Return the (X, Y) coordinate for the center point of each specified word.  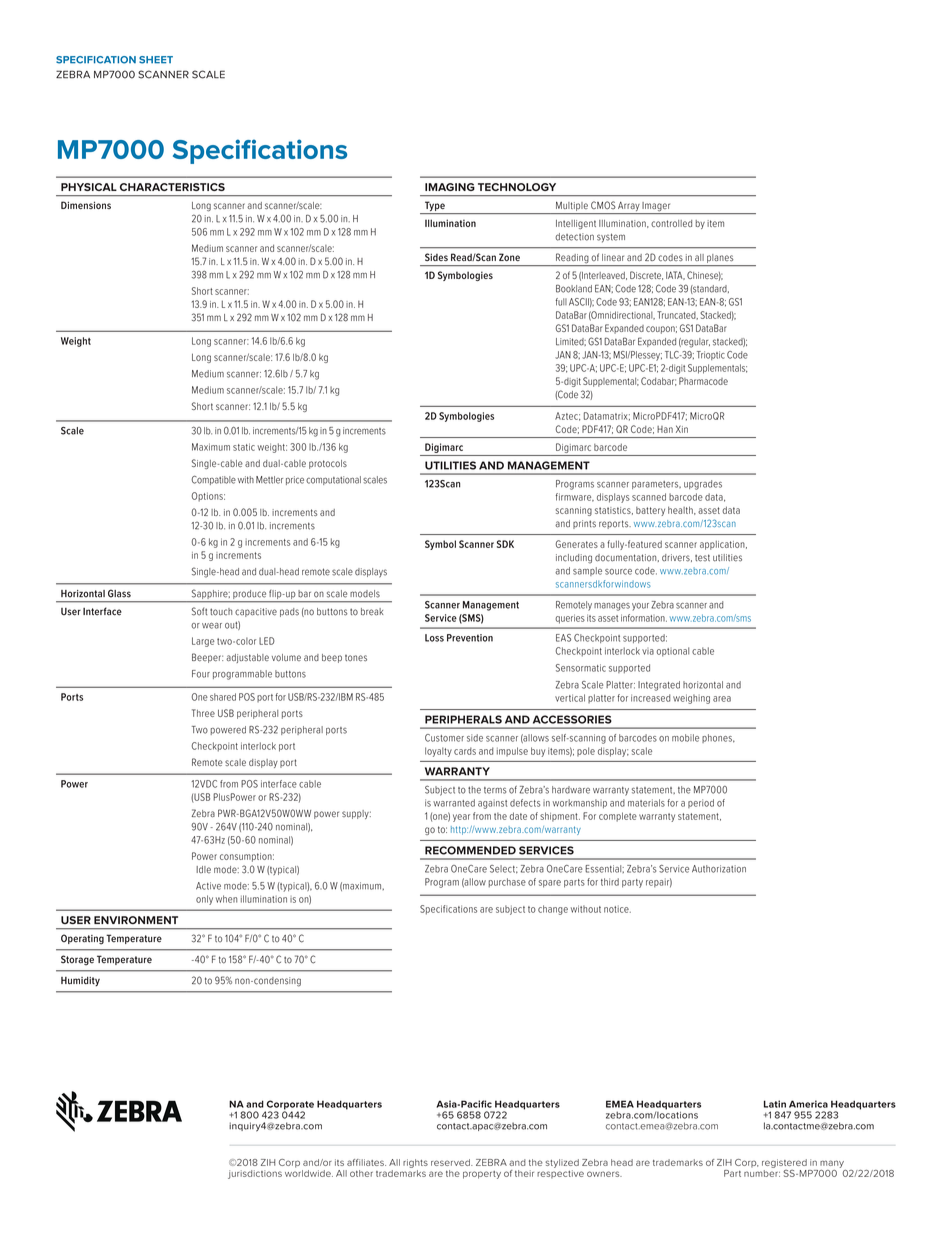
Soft (199, 611)
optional (673, 652)
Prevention (470, 638)
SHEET (156, 60)
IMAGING (450, 187)
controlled (671, 223)
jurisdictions (255, 1174)
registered (784, 1163)
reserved (451, 1162)
